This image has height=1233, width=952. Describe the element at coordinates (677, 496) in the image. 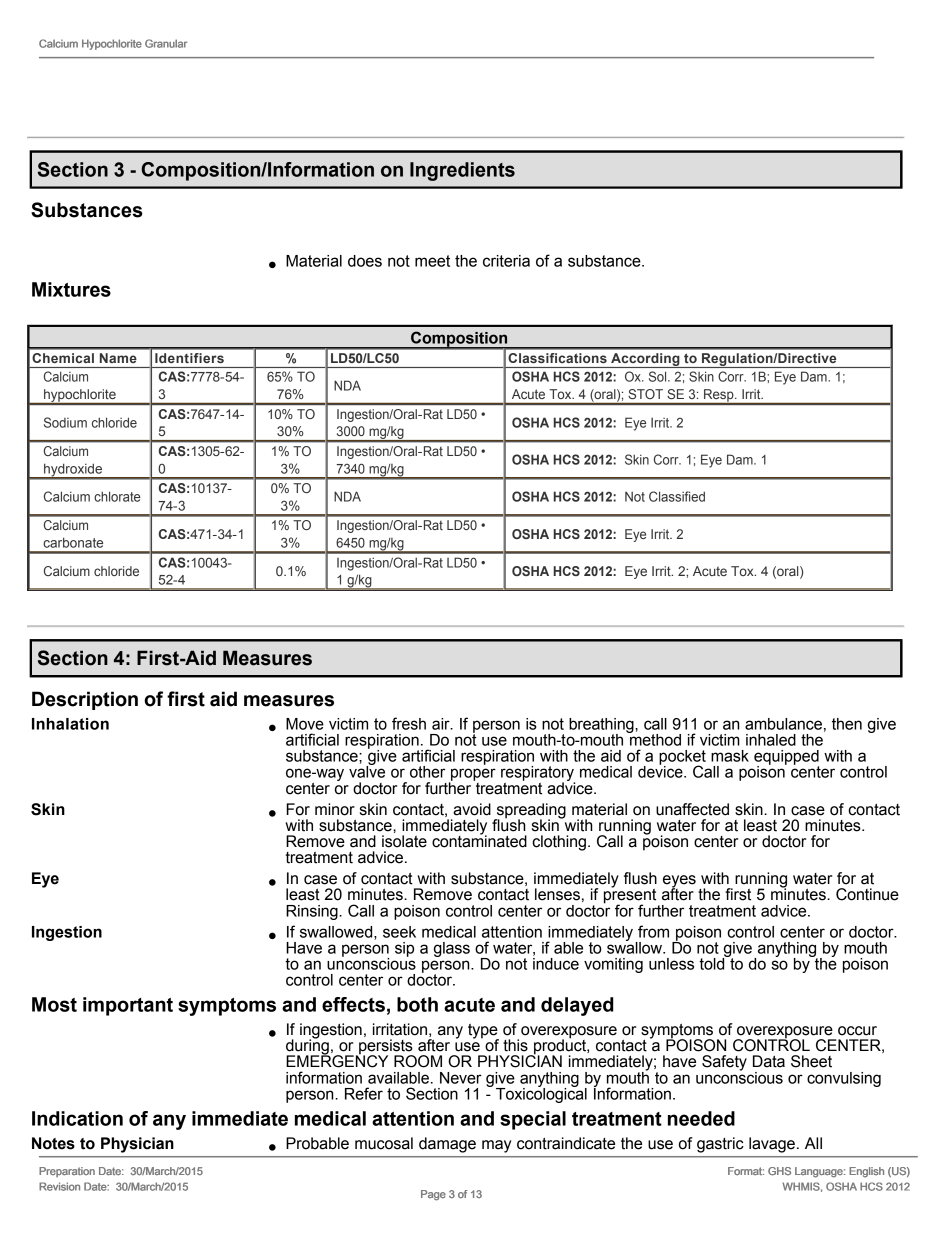

I see `Classified` at that location.
